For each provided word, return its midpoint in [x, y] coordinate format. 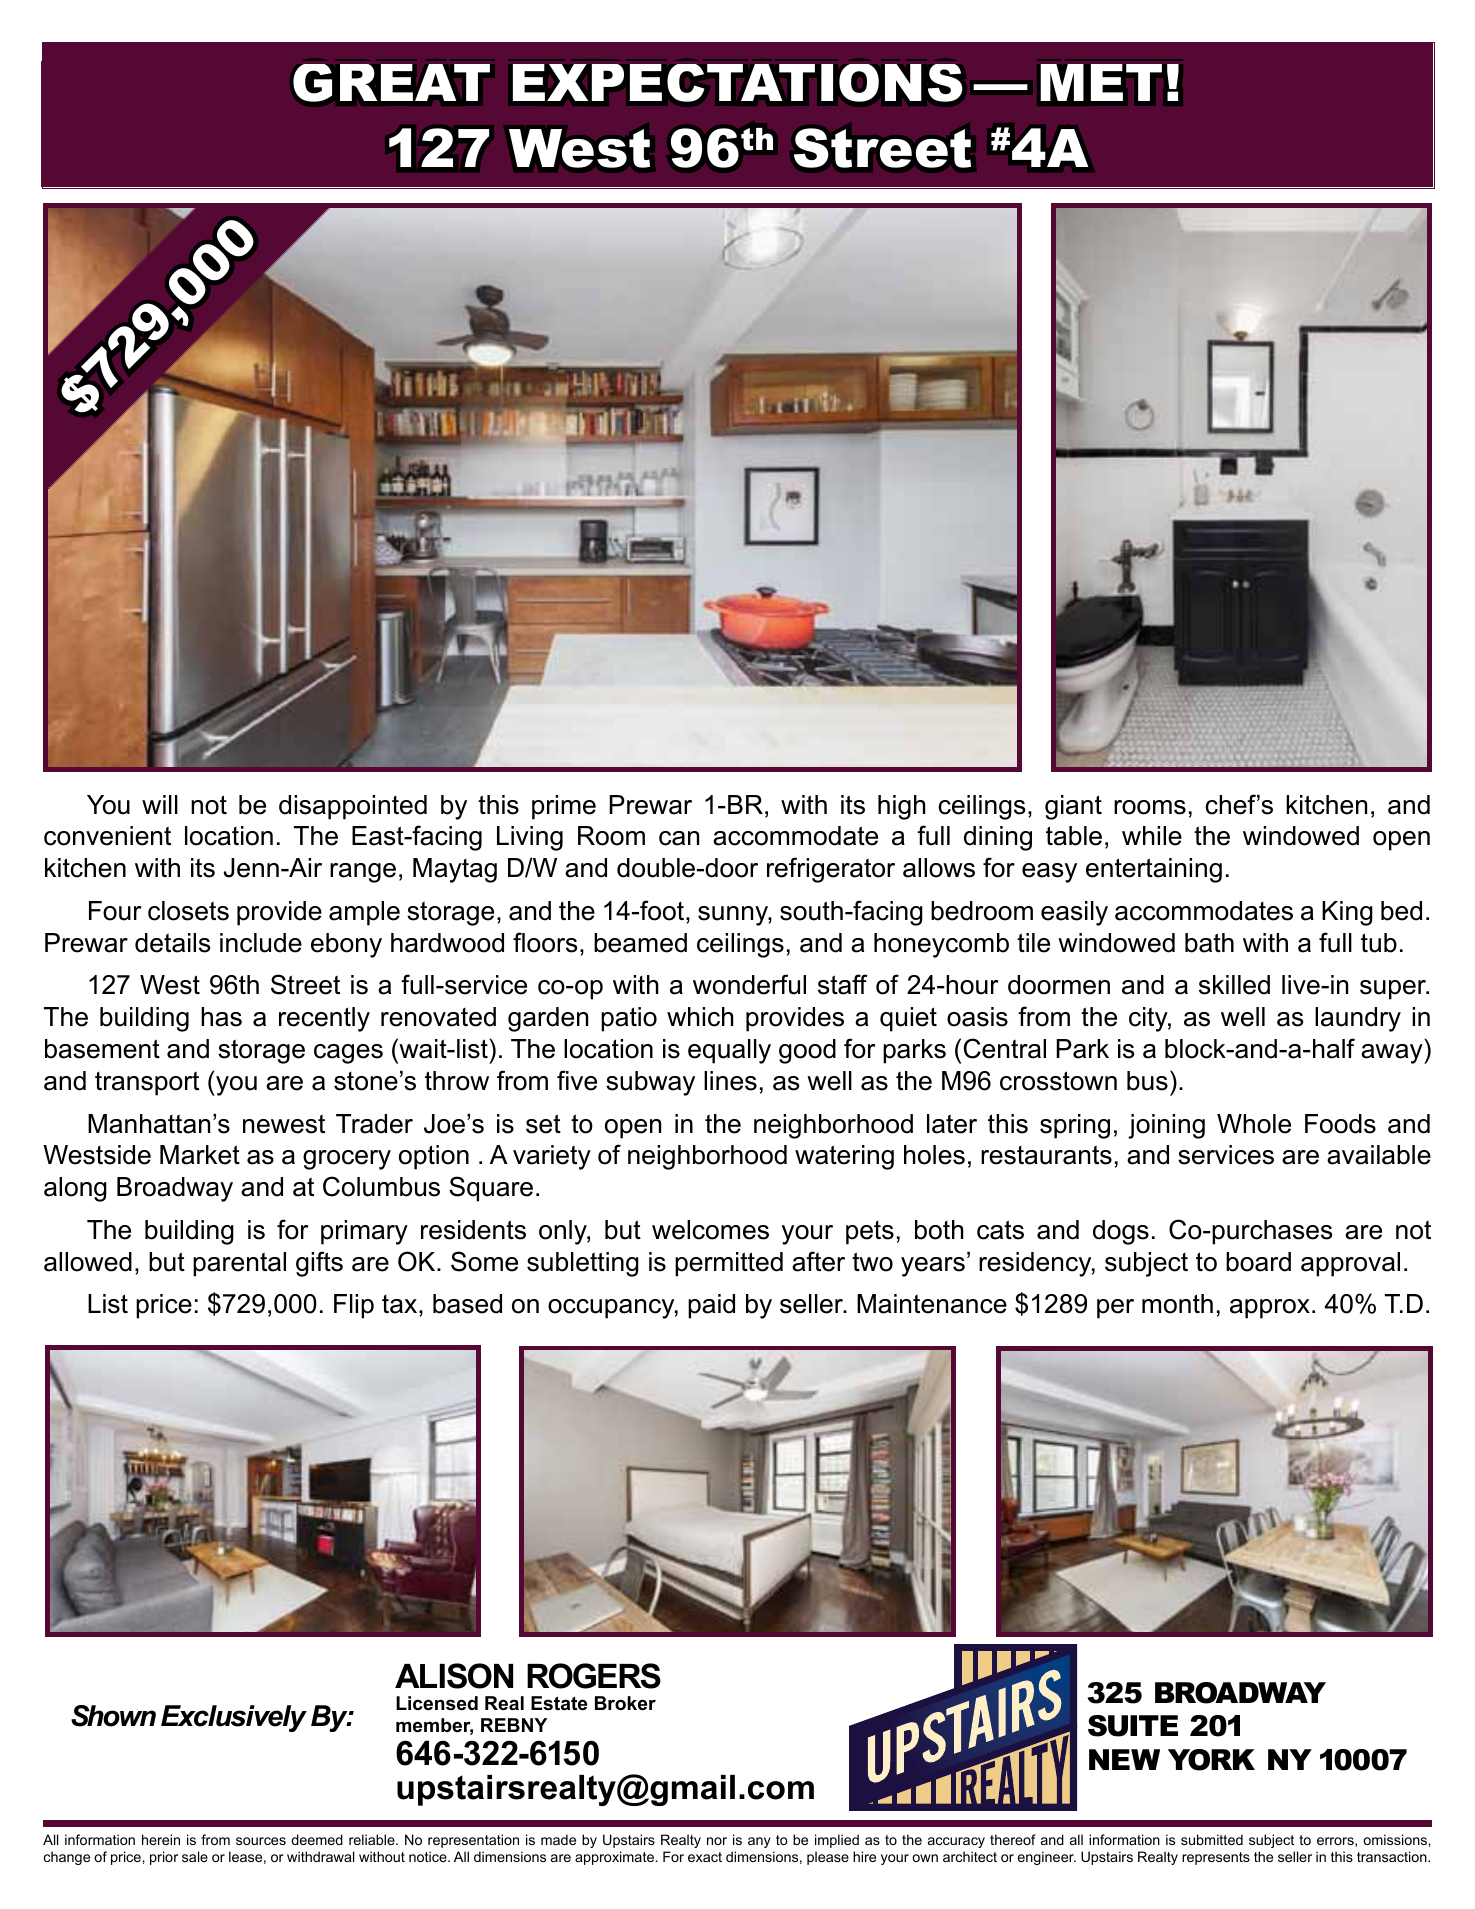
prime [564, 807]
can [679, 838]
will [160, 804]
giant [1073, 807]
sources [261, 1841]
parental [239, 1264]
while [1152, 836]
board [1258, 1262]
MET [1102, 82]
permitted [729, 1264]
